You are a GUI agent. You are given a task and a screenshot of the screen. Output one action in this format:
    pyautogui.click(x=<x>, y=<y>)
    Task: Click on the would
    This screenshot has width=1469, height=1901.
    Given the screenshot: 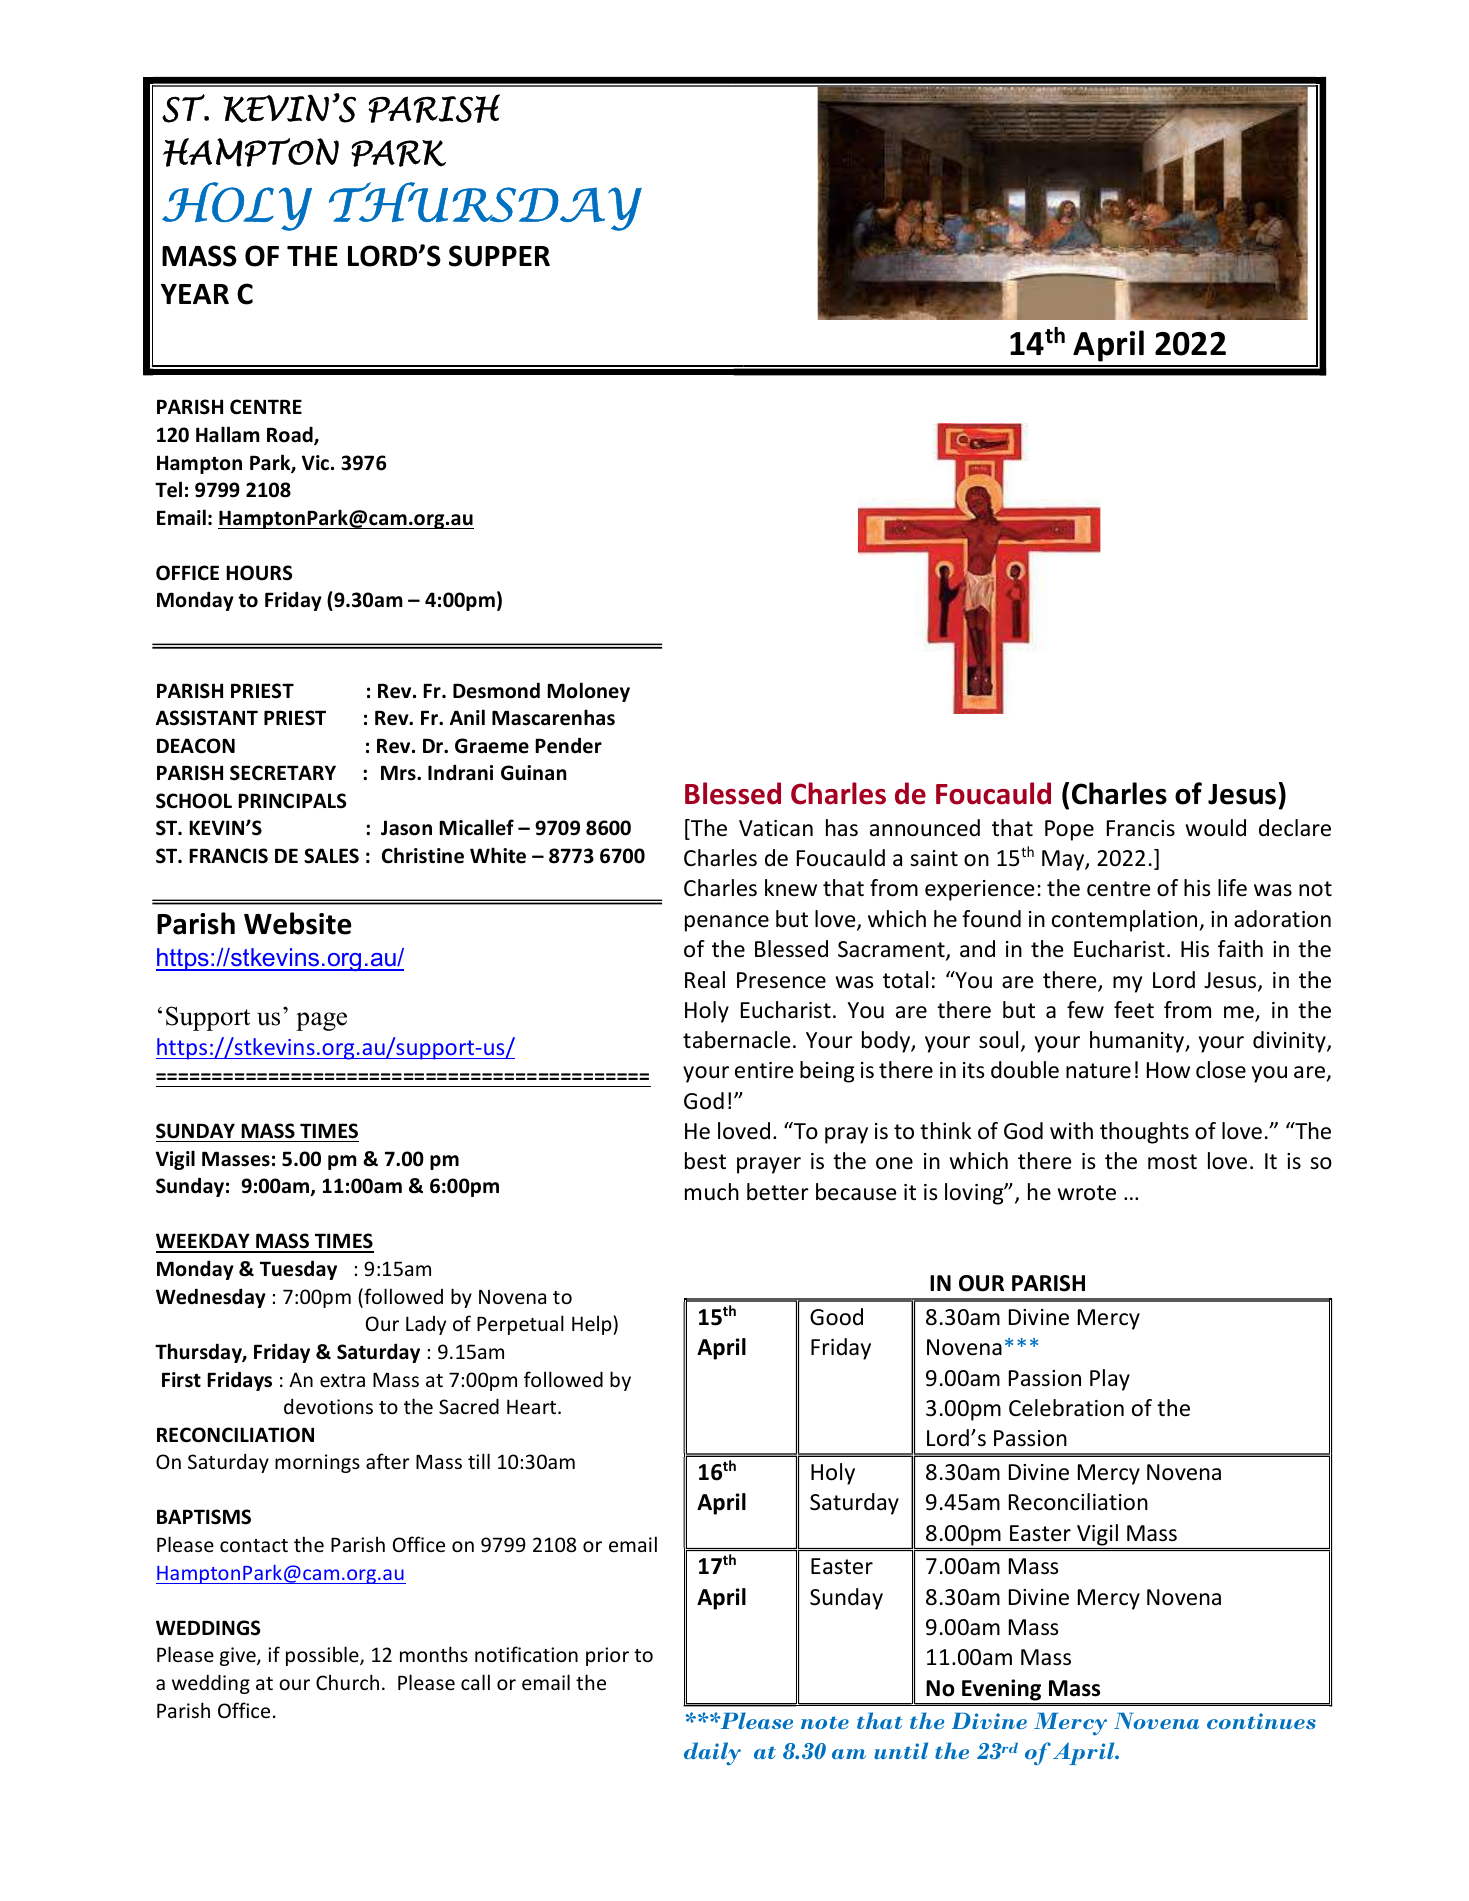 What is the action you would take?
    pyautogui.click(x=1216, y=828)
